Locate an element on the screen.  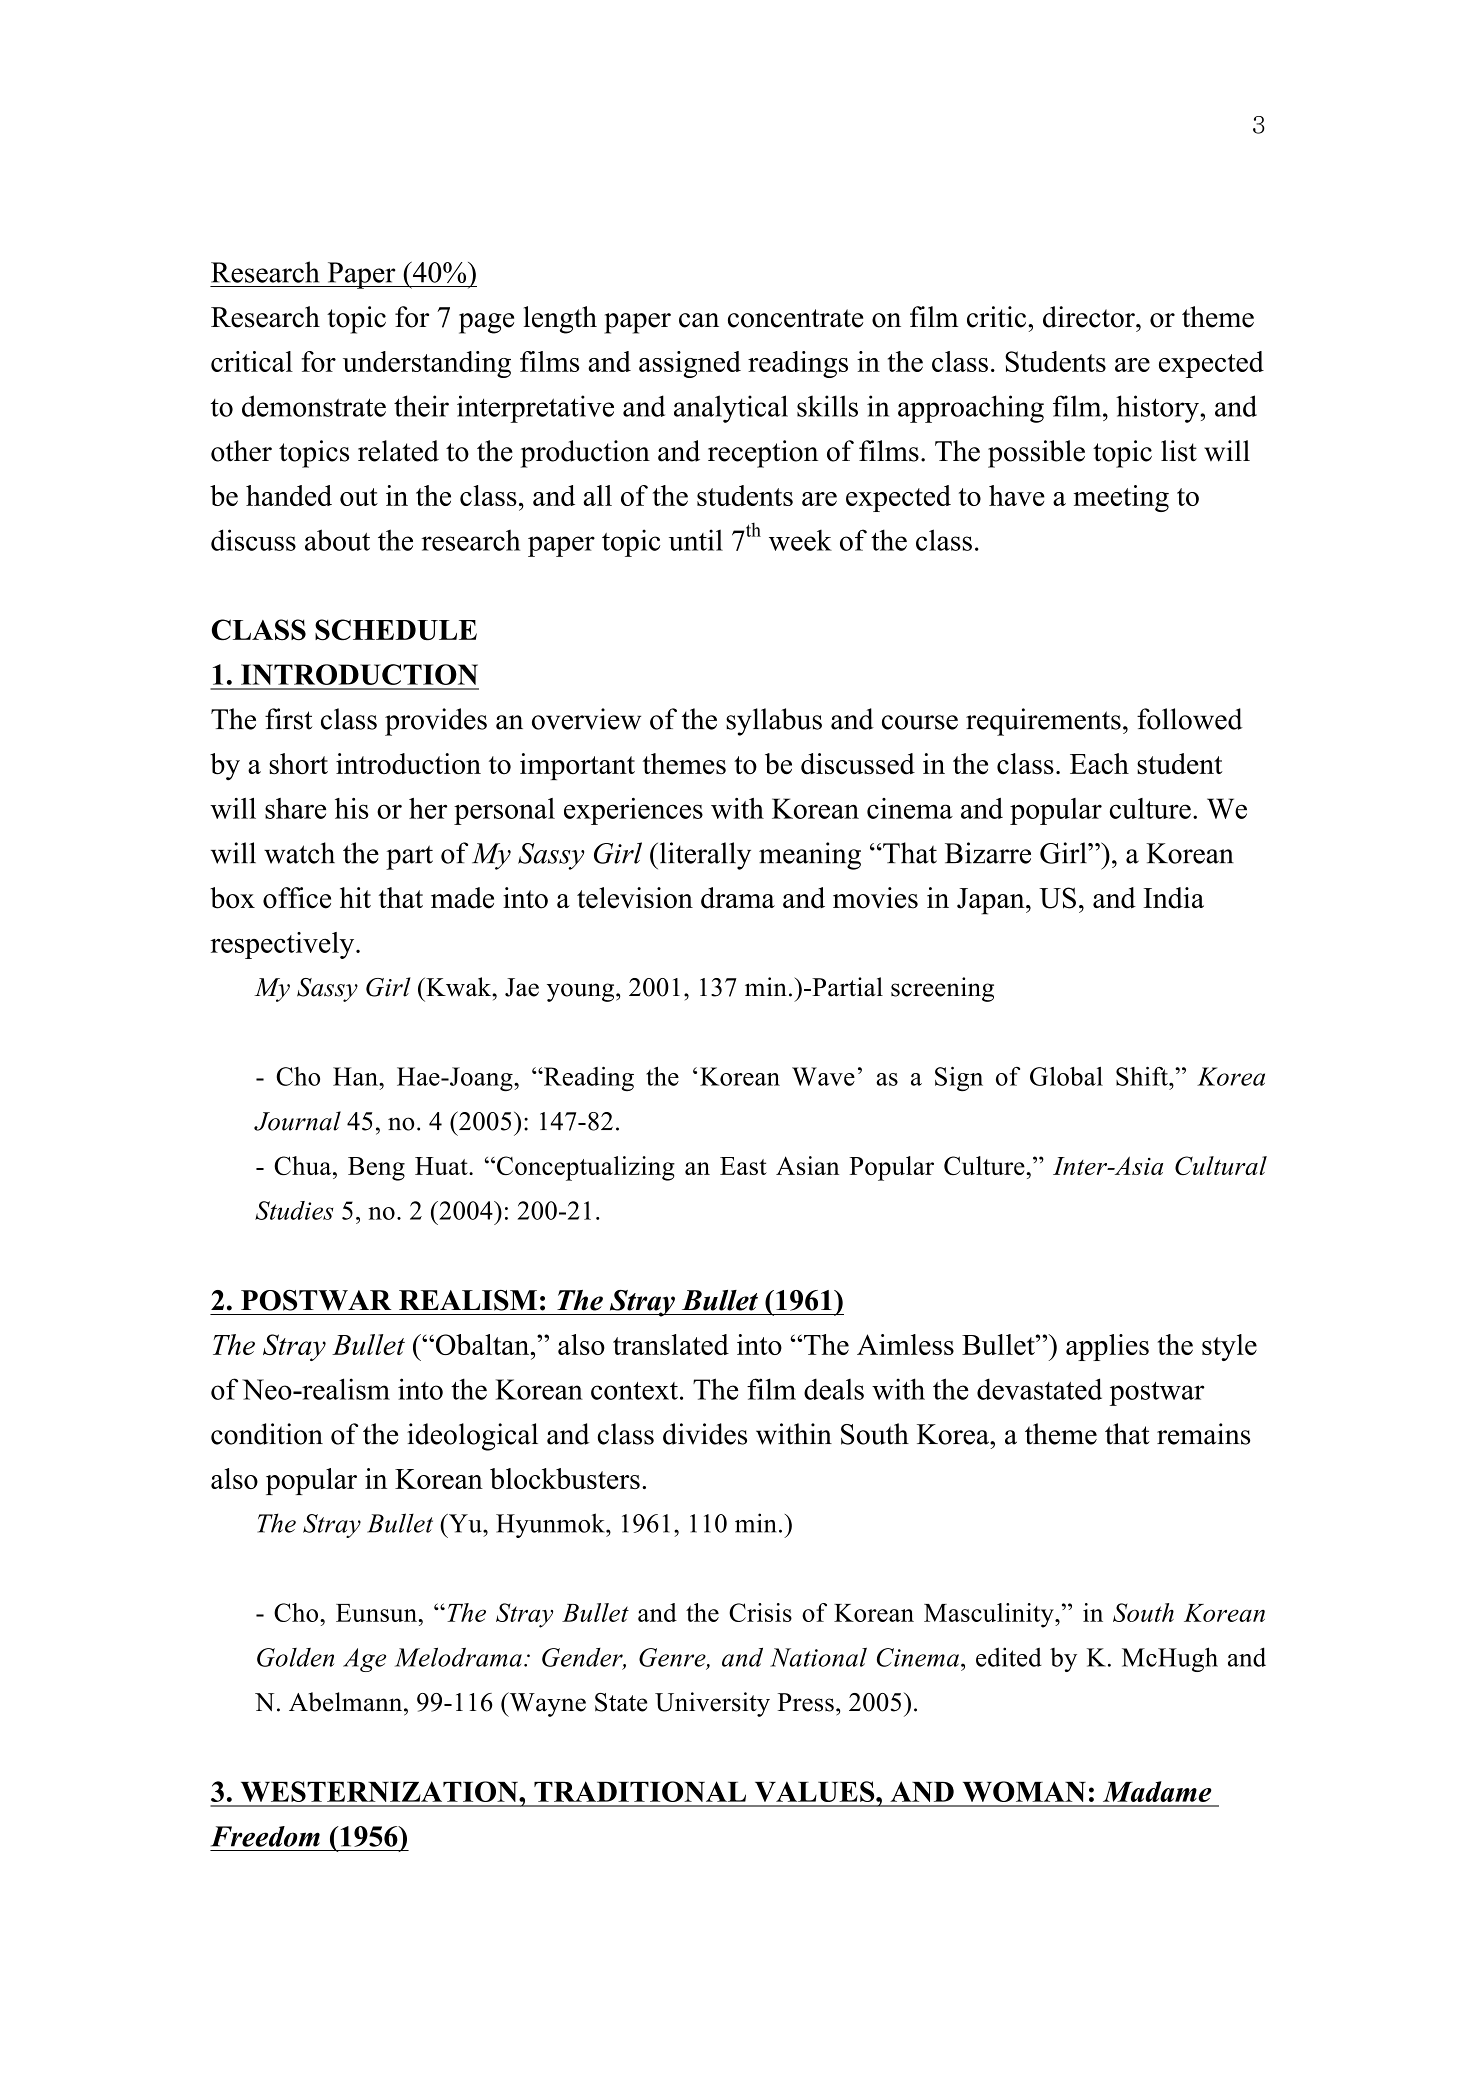
analytical is located at coordinates (731, 409).
